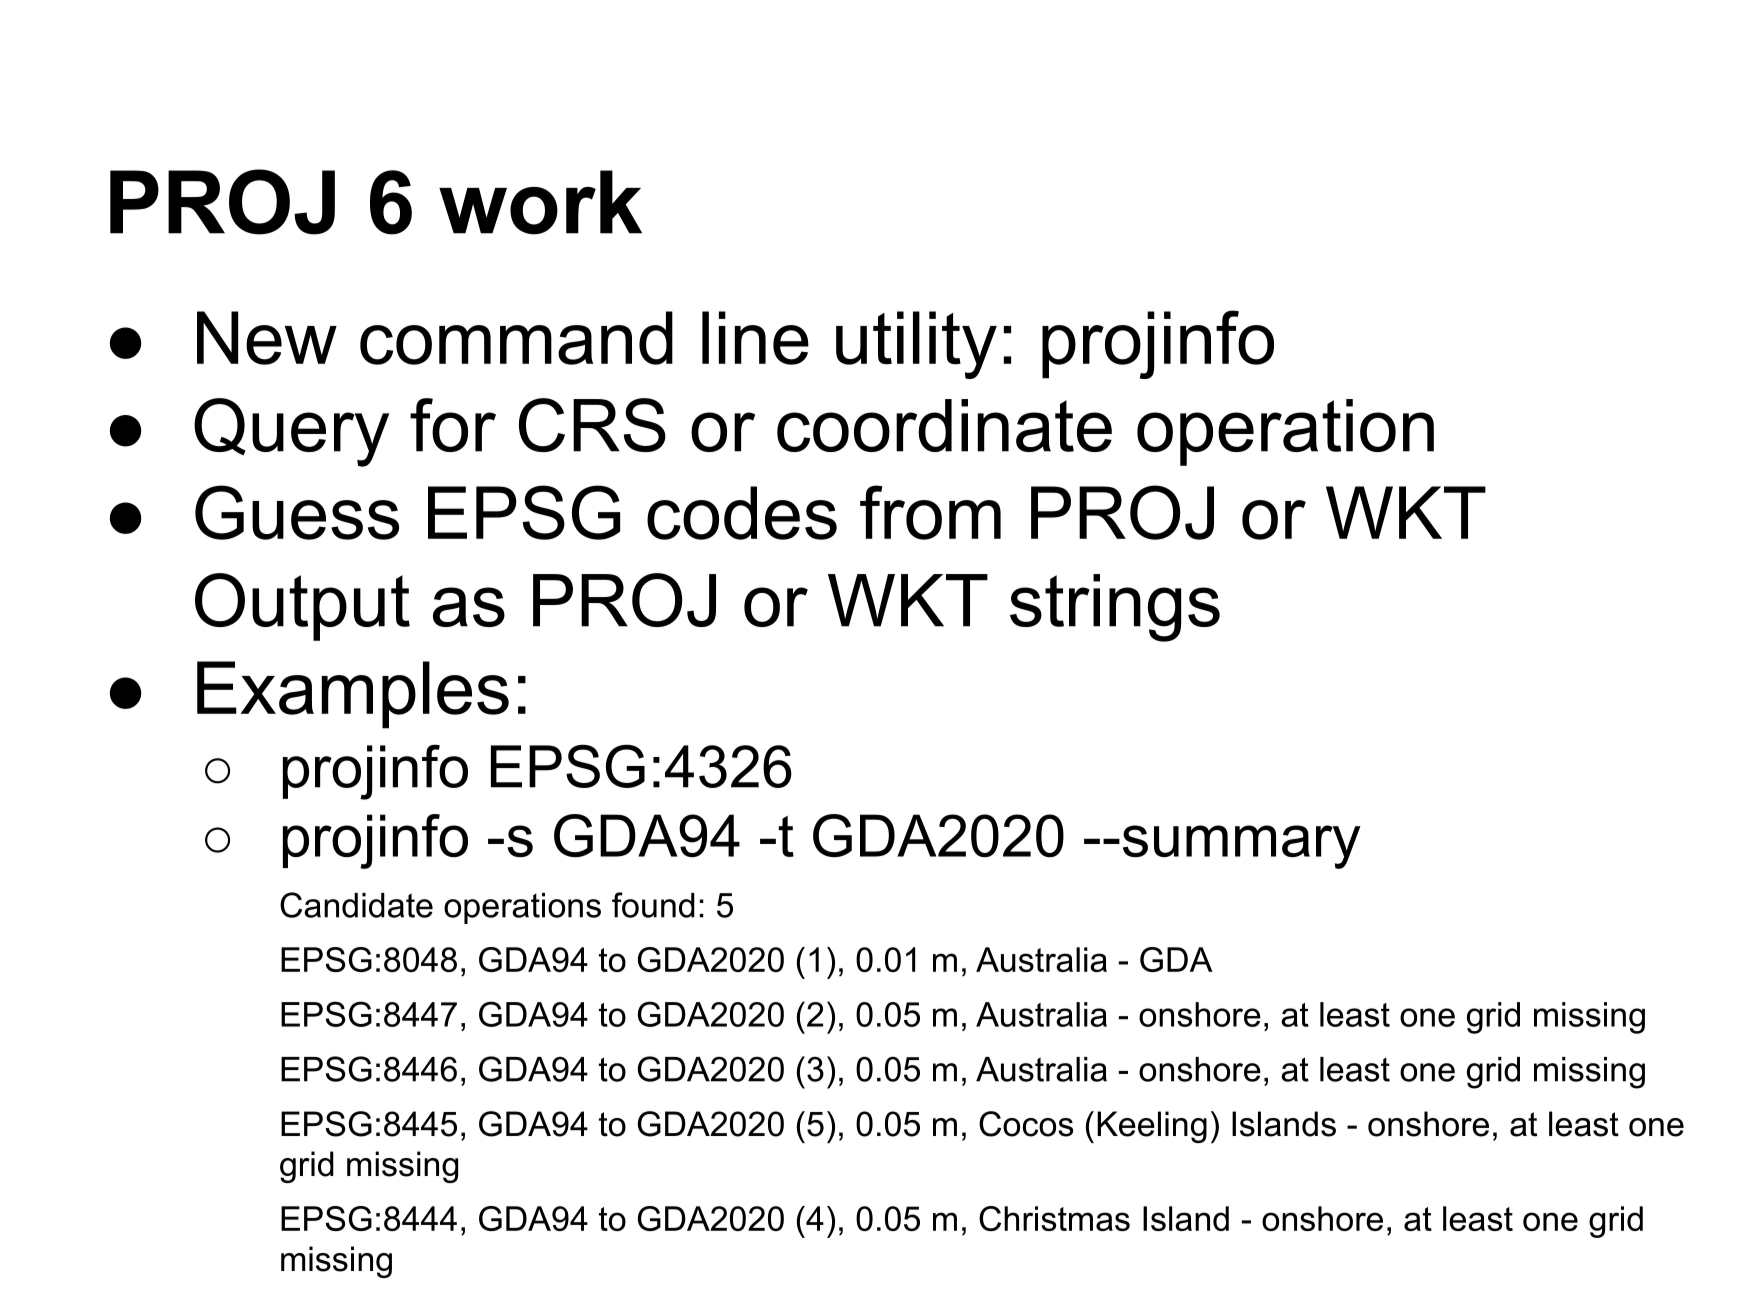  What do you see at coordinates (540, 202) in the image?
I see `work` at bounding box center [540, 202].
